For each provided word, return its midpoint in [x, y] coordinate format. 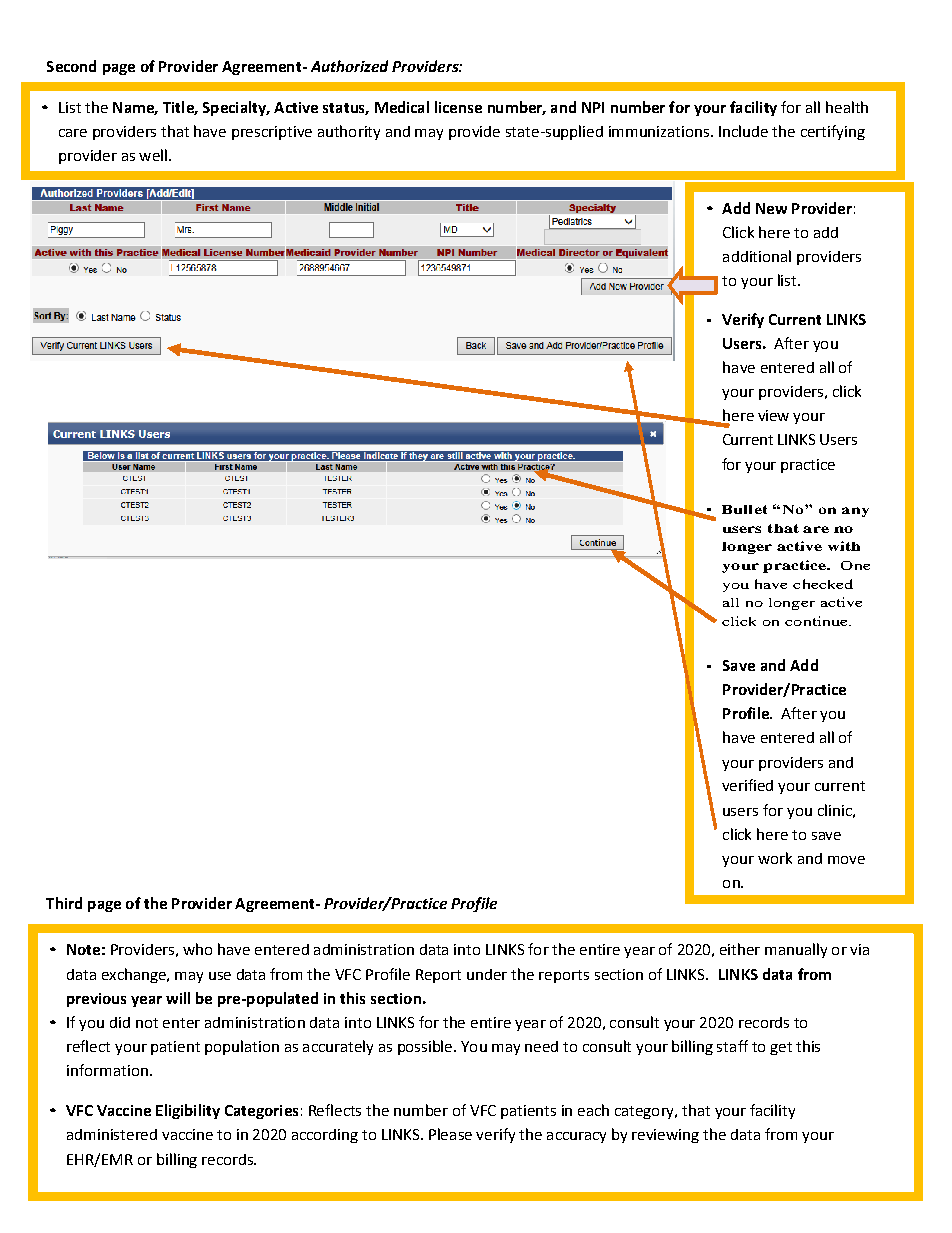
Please [450, 1134]
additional [757, 256]
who [197, 949]
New [771, 208]
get [781, 1048]
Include [743, 131]
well [153, 155]
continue [817, 621]
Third [64, 903]
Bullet [744, 509]
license [458, 107]
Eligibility [188, 1111]
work [775, 858]
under [487, 974]
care [73, 133]
